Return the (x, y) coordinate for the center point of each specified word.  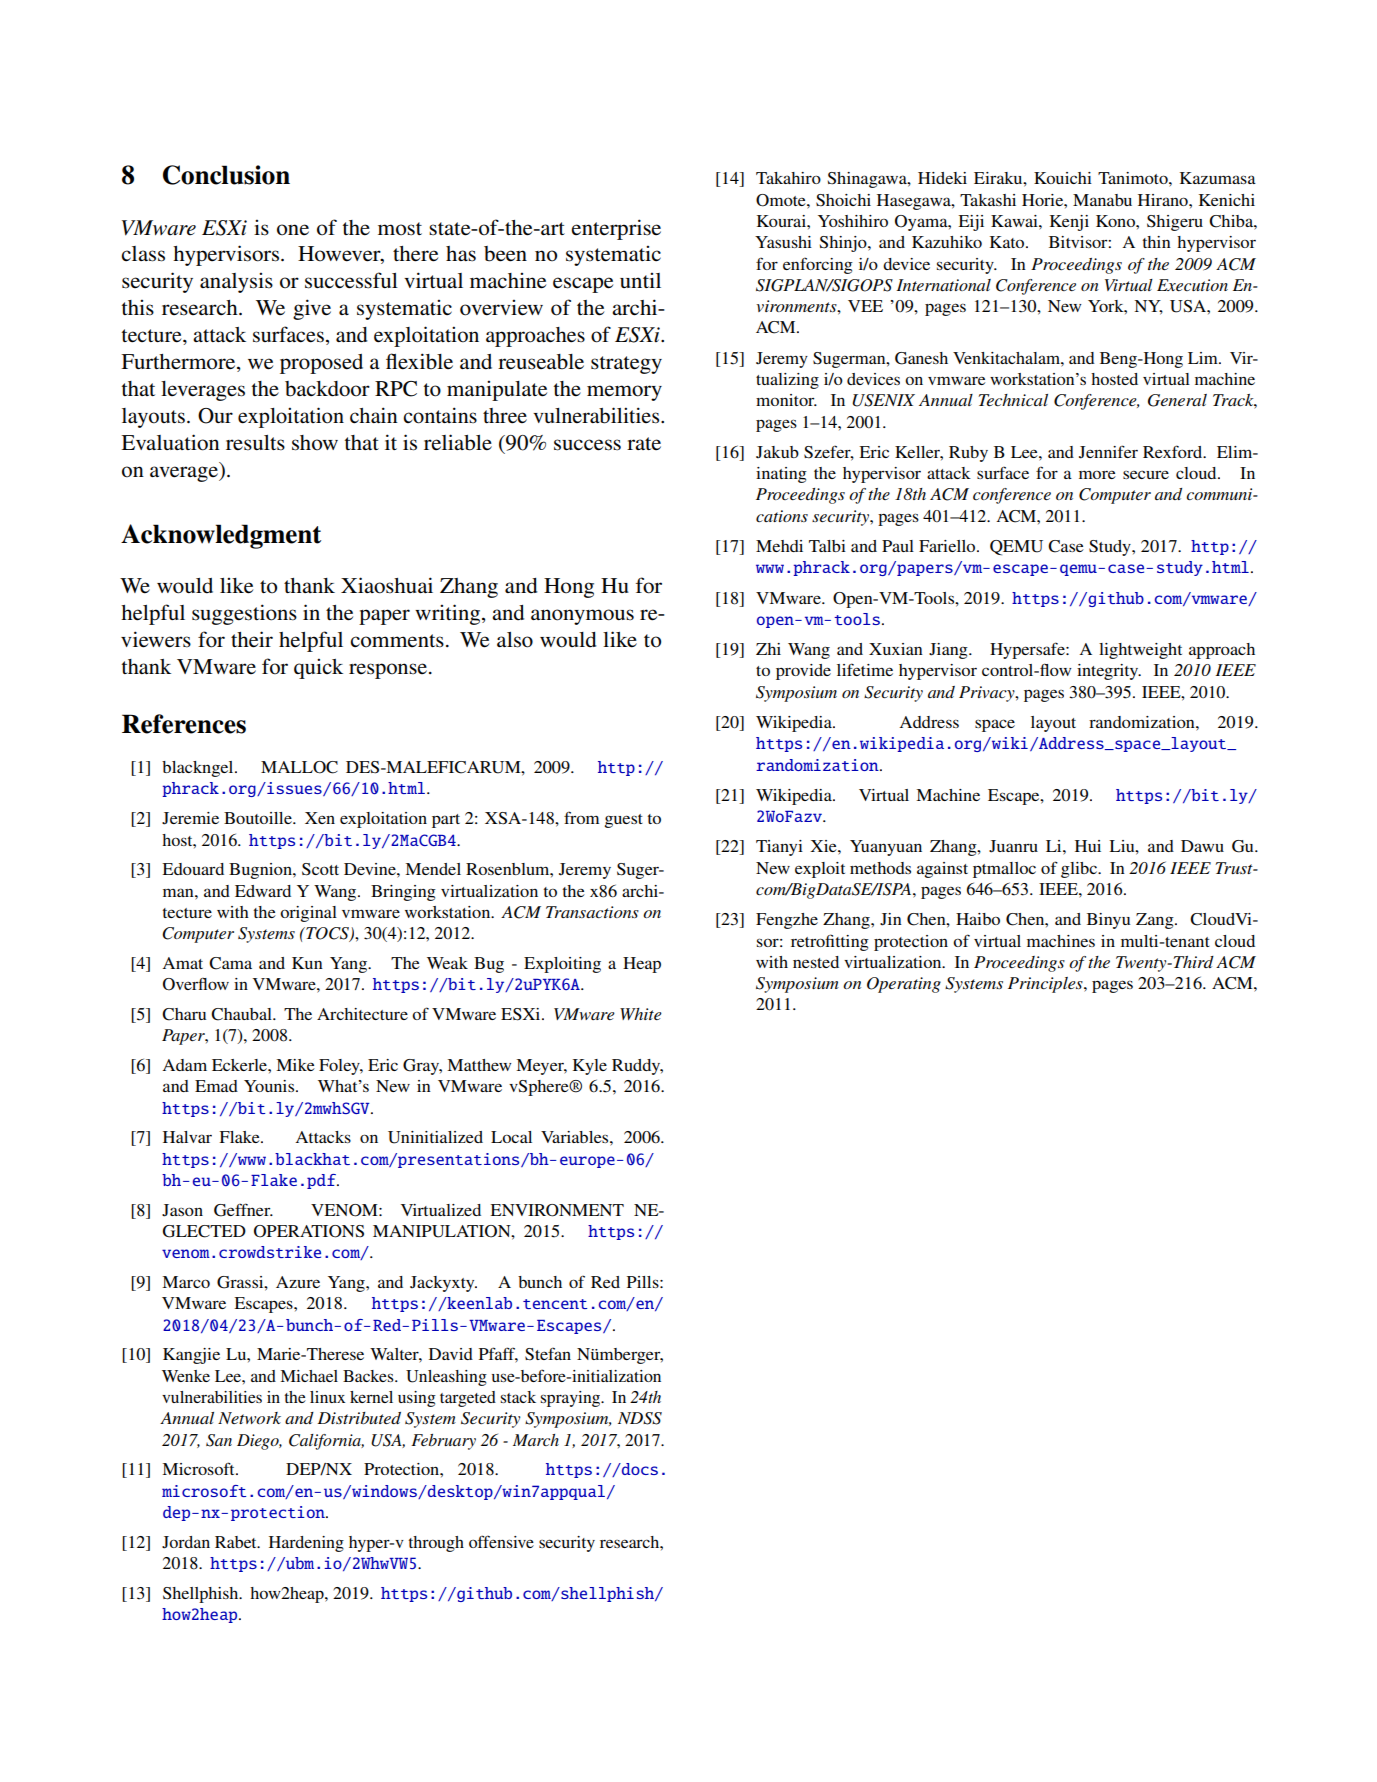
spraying (571, 1399)
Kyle (590, 1067)
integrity (1109, 672)
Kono (1116, 221)
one (293, 229)
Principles (1046, 985)
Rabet (237, 1542)
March (536, 1440)
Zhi (768, 649)
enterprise (616, 229)
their (252, 639)
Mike (295, 1065)
